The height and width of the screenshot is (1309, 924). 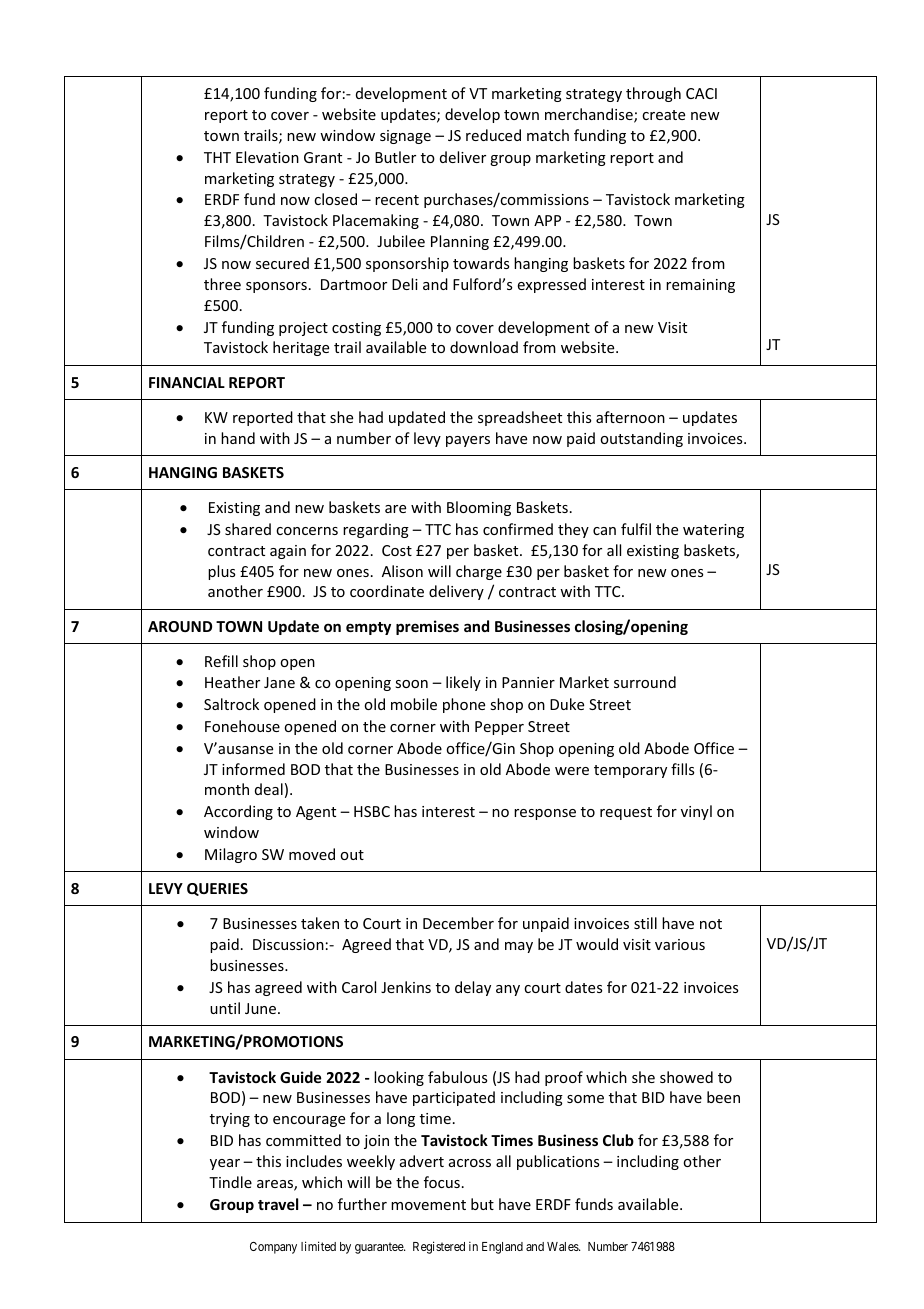 What do you see at coordinates (645, 682) in the screenshot?
I see `surround` at bounding box center [645, 682].
